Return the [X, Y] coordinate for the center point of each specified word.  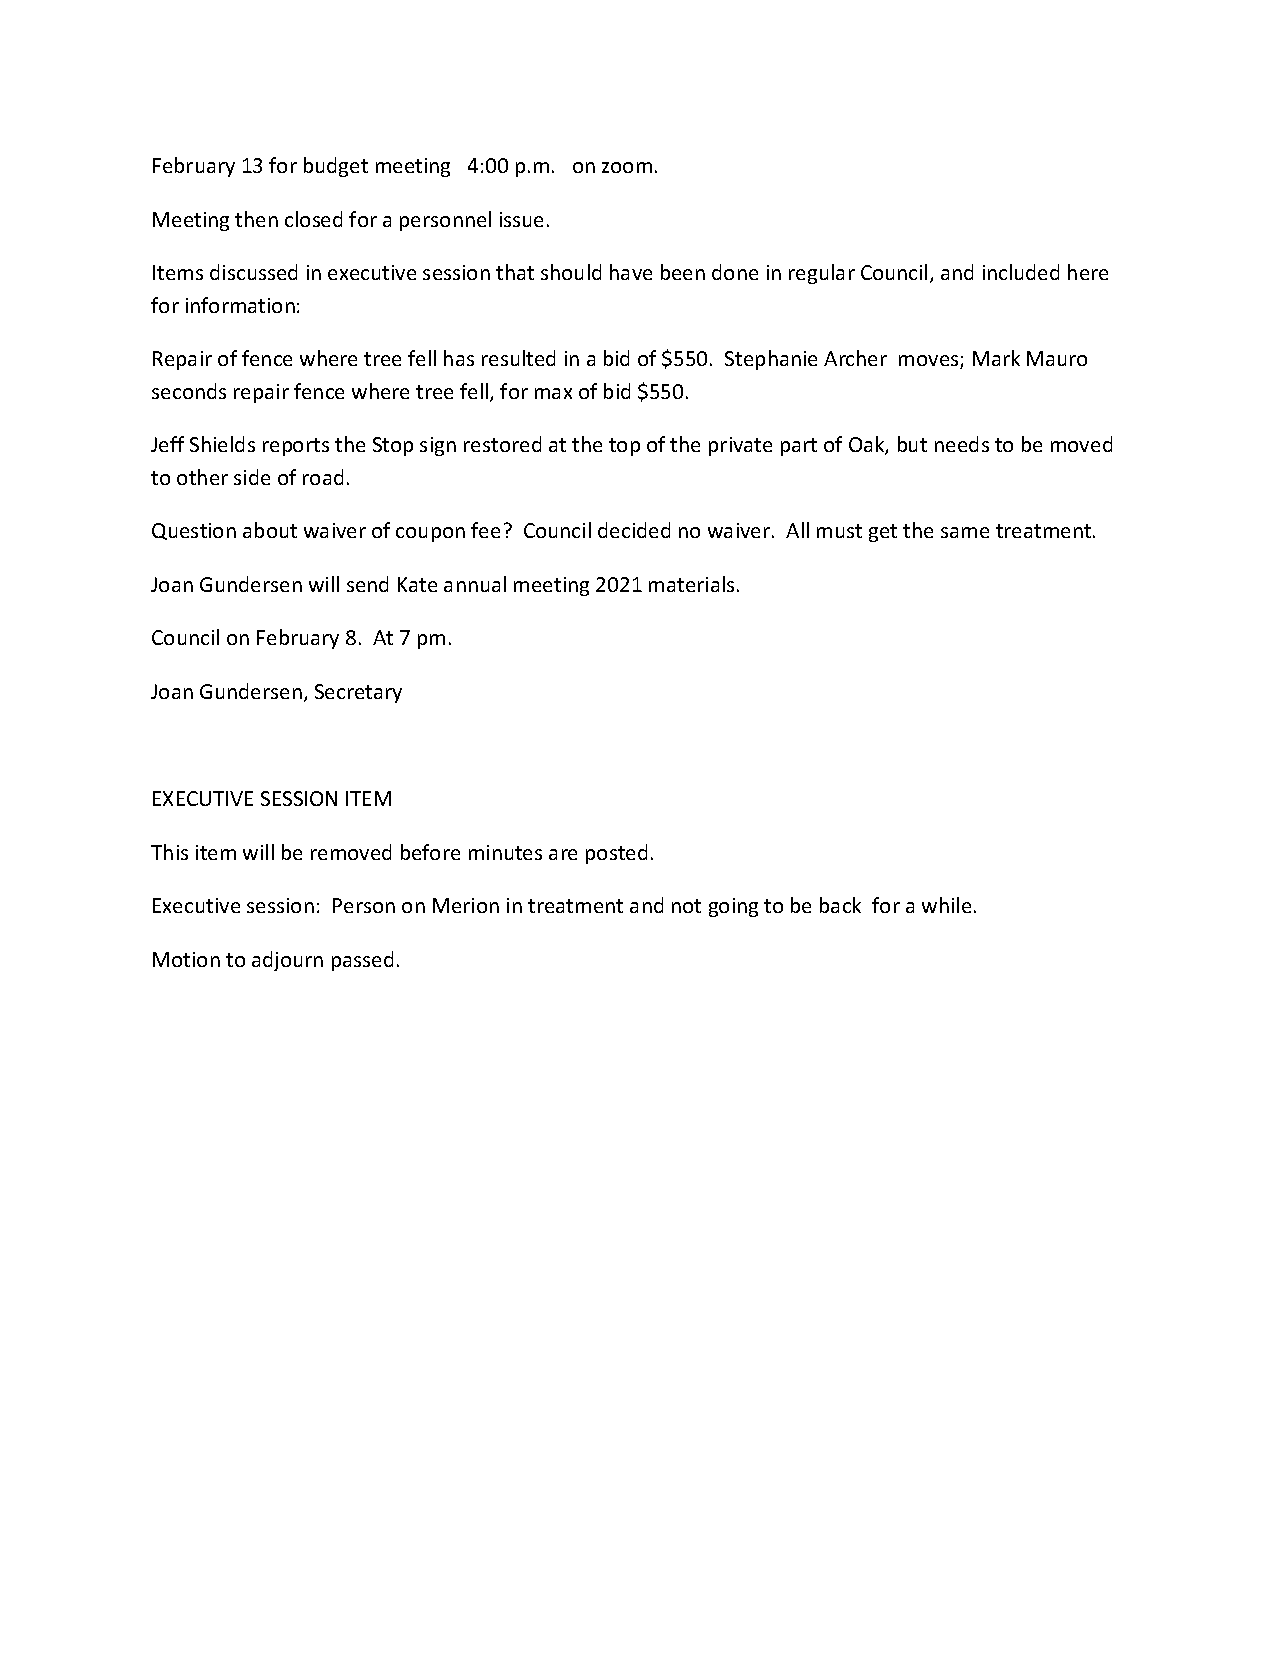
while [946, 905]
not [686, 906]
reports [296, 447]
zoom [627, 167]
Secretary [358, 693]
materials [691, 584]
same [965, 532]
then [256, 219]
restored [502, 444]
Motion [186, 959]
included [1021, 272]
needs [962, 444]
